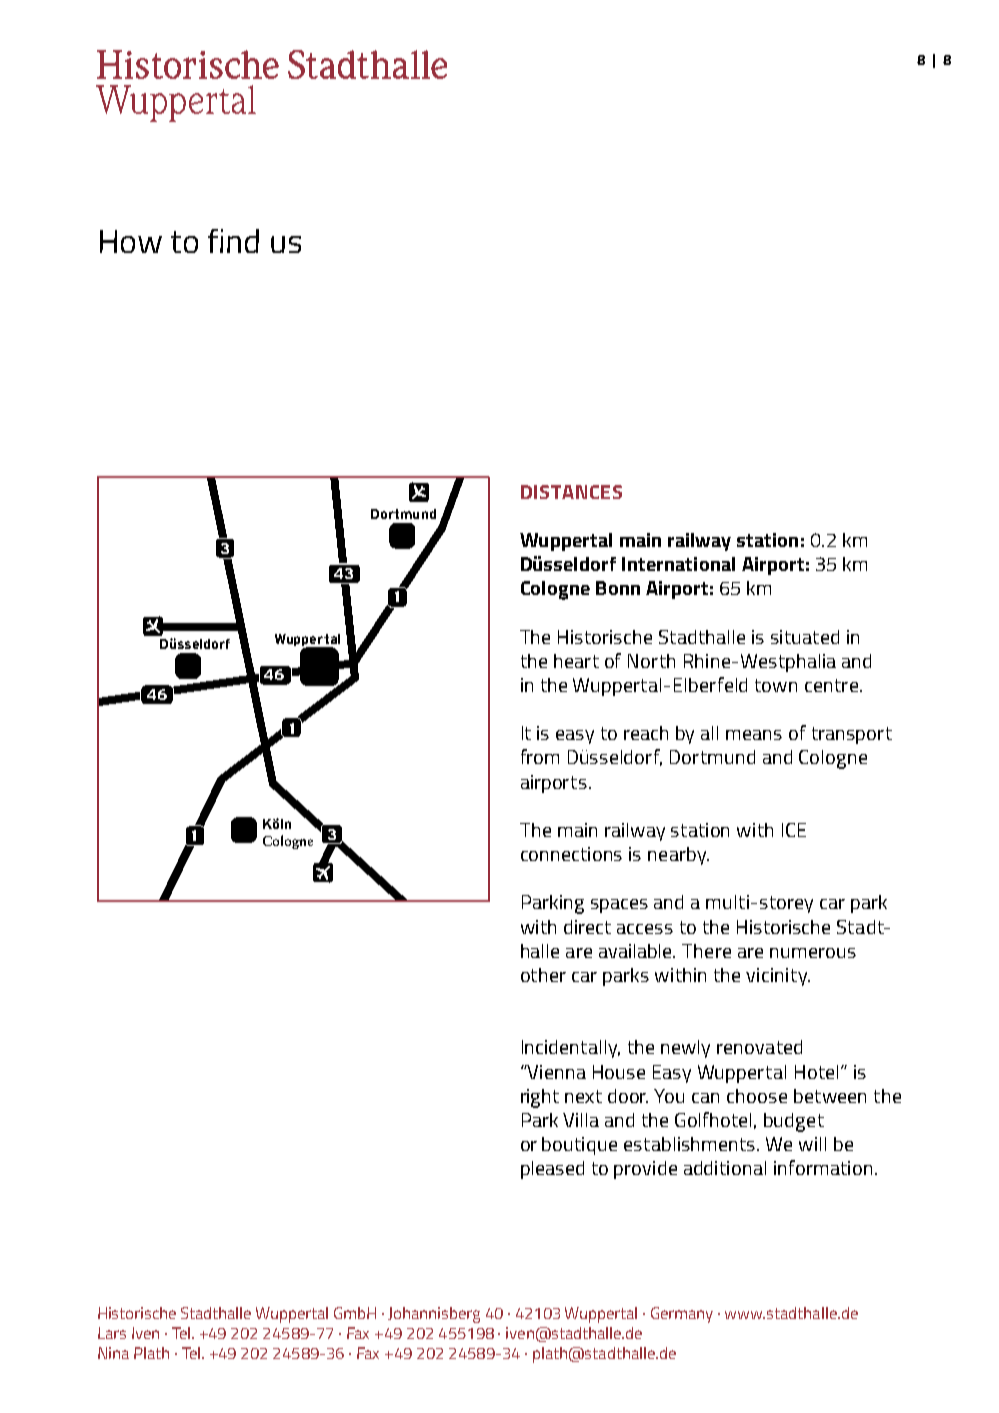  Describe the element at coordinates (725, 1168) in the page. I see `additional` at that location.
